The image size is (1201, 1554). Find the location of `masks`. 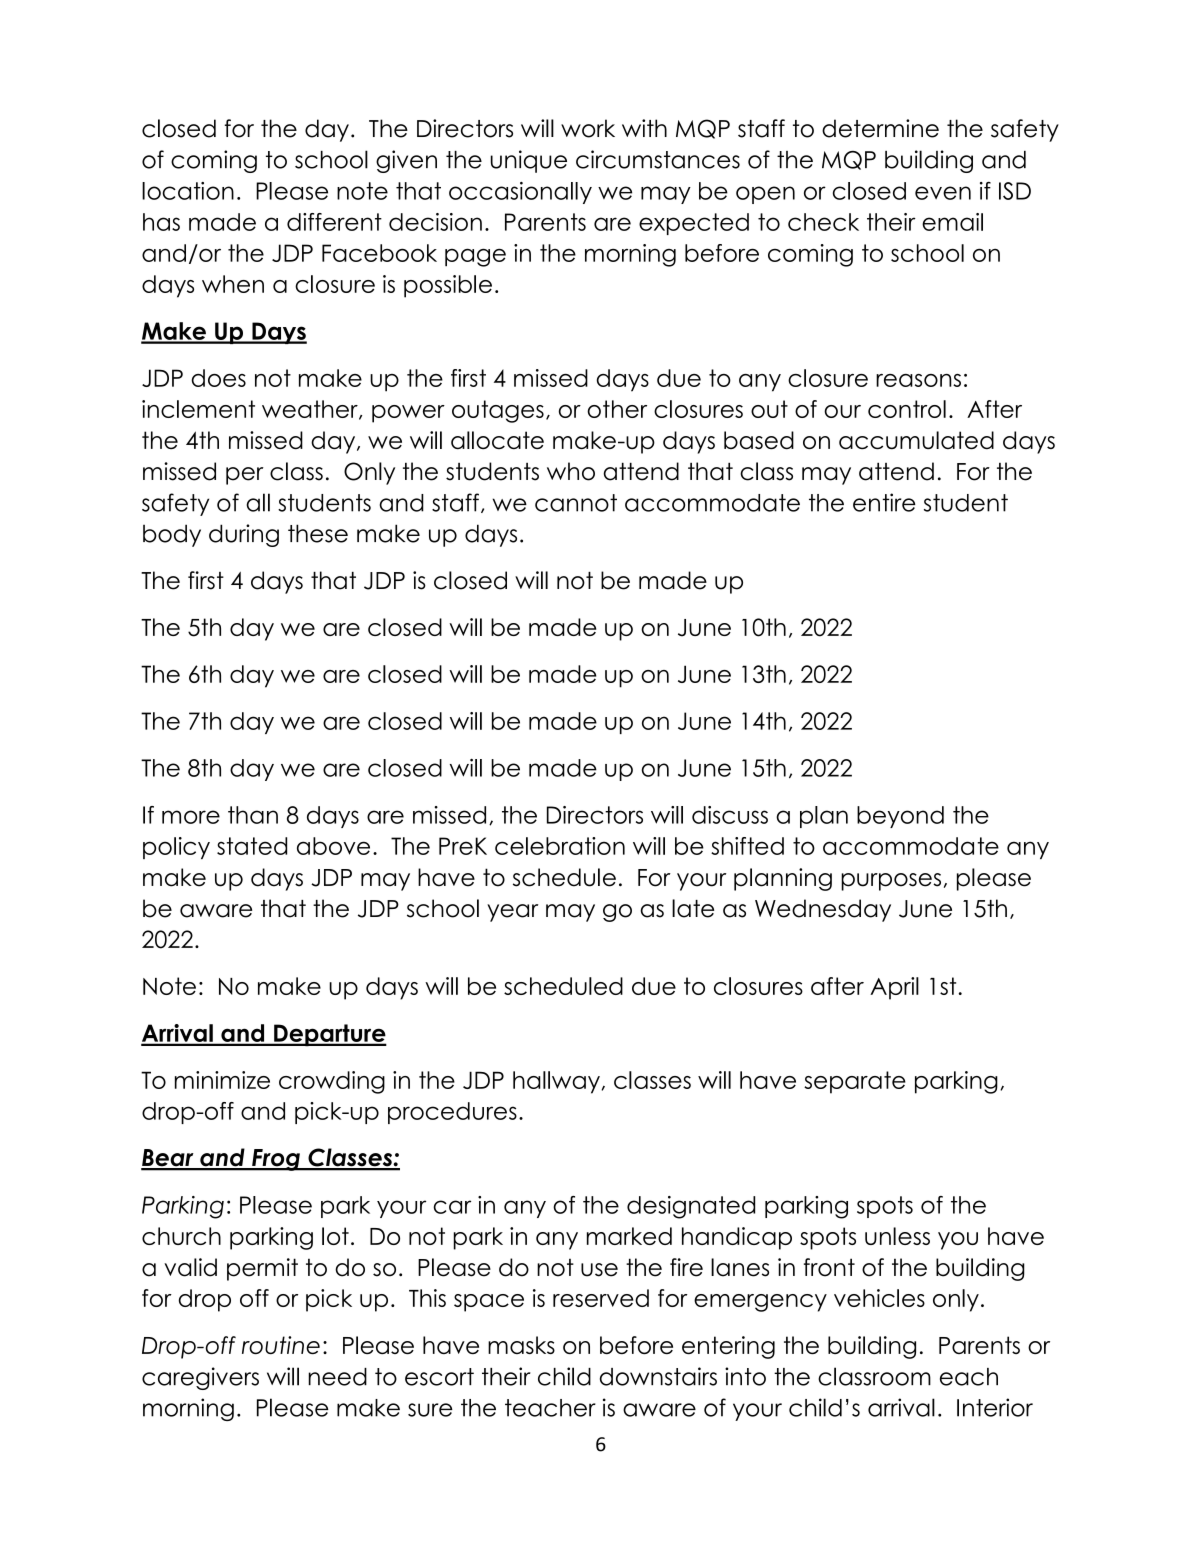

masks is located at coordinates (521, 1345).
